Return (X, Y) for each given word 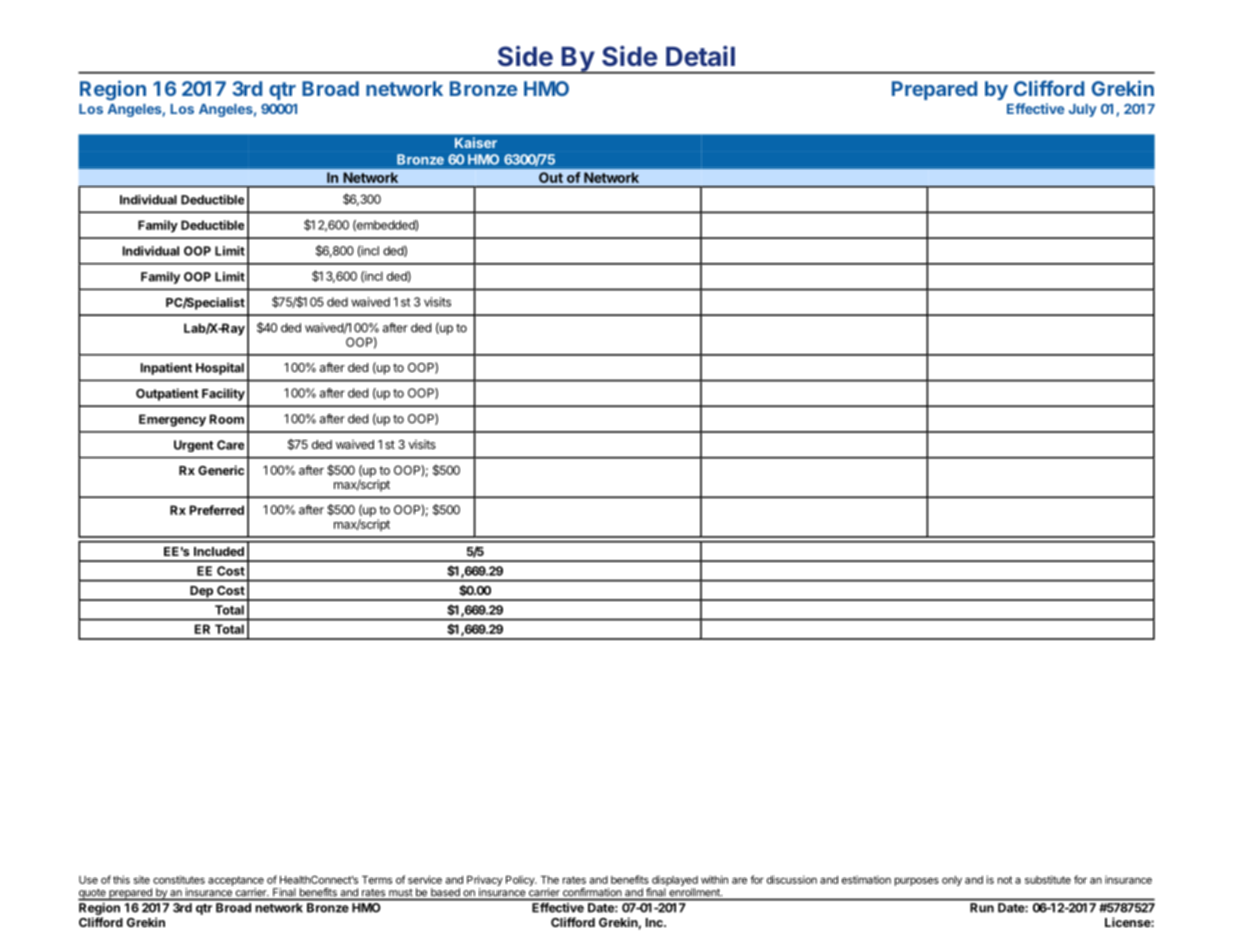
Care (230, 445)
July (1083, 110)
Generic (221, 470)
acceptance (236, 881)
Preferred (217, 510)
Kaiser (476, 142)
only (952, 881)
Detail (700, 56)
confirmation (592, 892)
